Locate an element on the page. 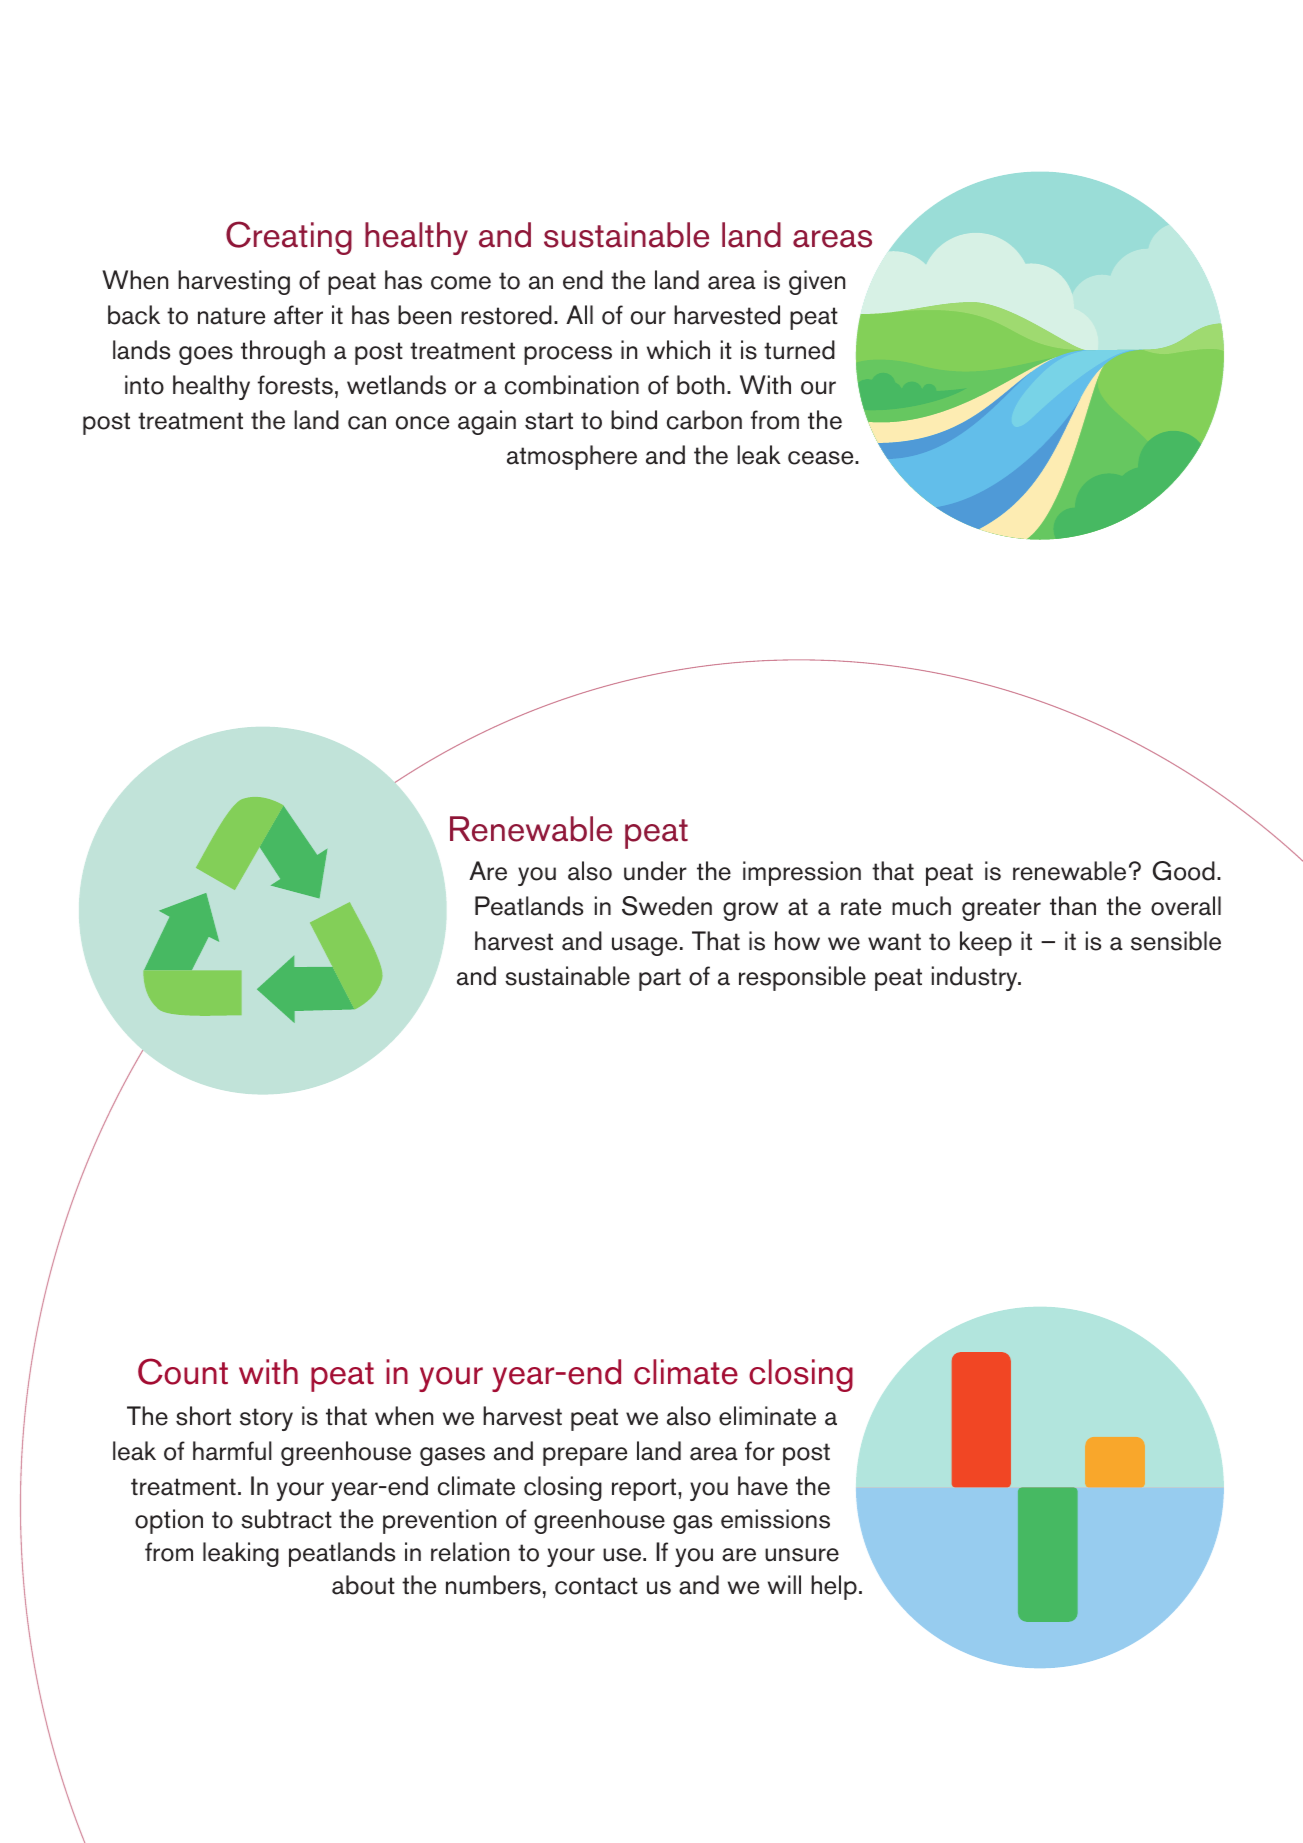  report is located at coordinates (645, 1489).
